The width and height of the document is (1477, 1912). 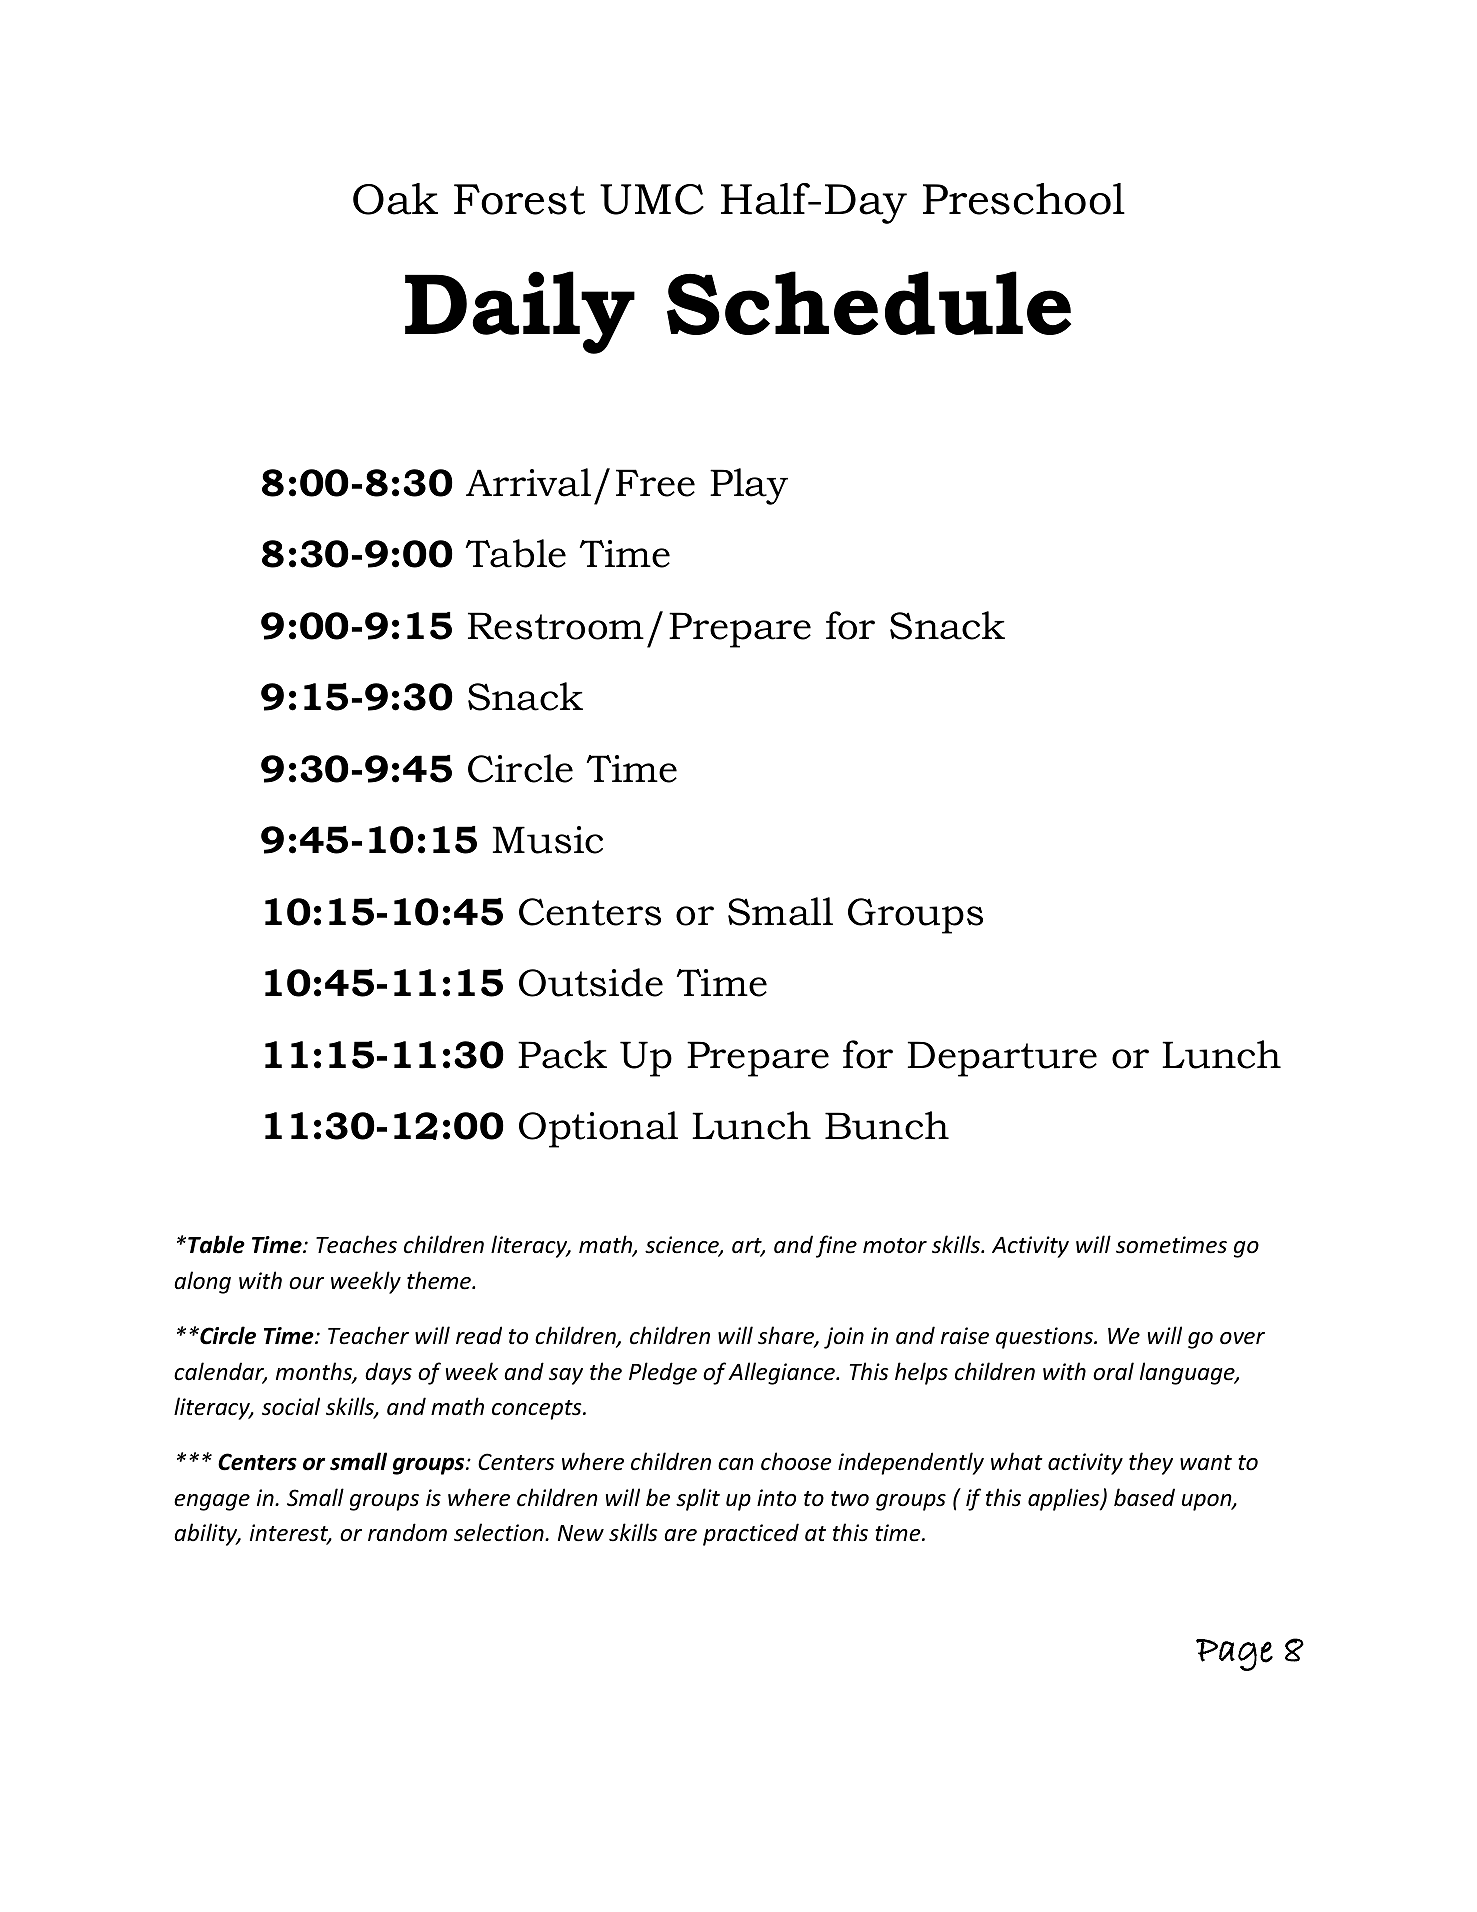 I want to click on Music, so click(x=548, y=840).
